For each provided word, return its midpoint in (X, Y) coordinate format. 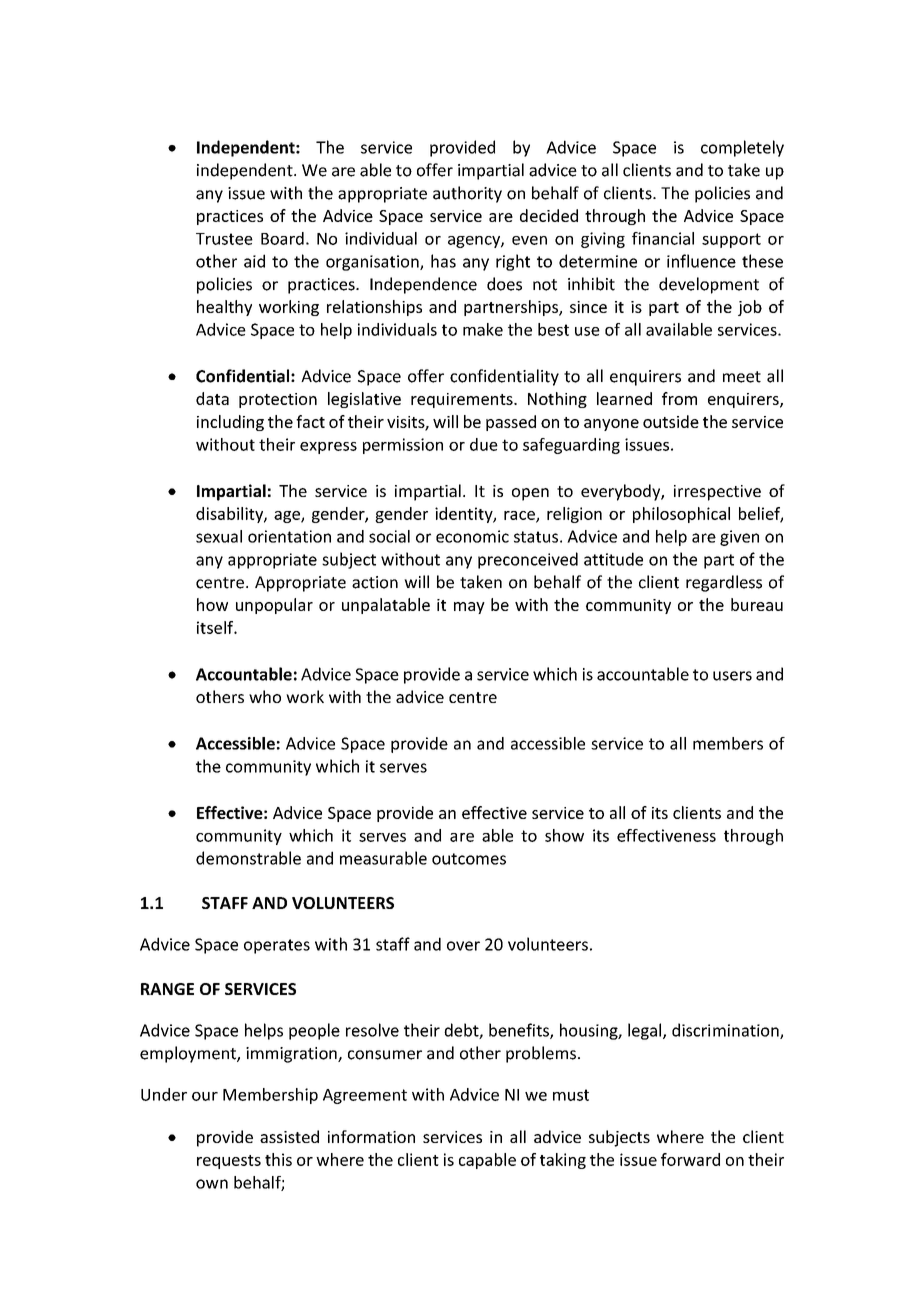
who (265, 696)
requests (229, 1162)
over (463, 946)
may (469, 608)
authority (467, 194)
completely (742, 148)
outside (671, 421)
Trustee (224, 239)
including (230, 423)
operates (277, 946)
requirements (463, 400)
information (371, 1136)
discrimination (726, 1031)
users (732, 676)
